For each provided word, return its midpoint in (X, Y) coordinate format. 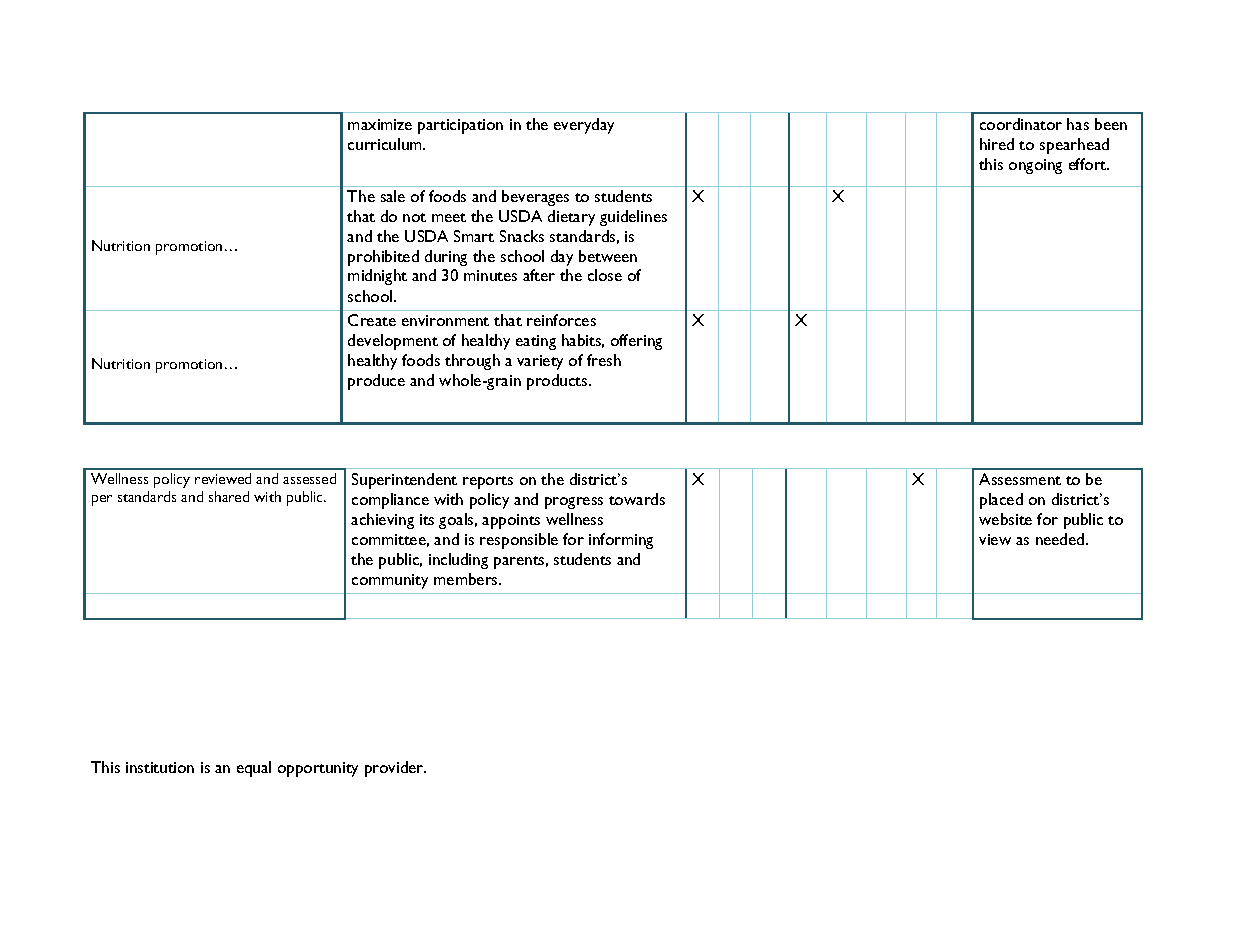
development (393, 342)
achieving (382, 521)
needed (1061, 539)
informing (621, 541)
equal (254, 769)
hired (997, 144)
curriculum (386, 144)
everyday (584, 126)
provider (395, 769)
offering (636, 342)
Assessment (1020, 479)
